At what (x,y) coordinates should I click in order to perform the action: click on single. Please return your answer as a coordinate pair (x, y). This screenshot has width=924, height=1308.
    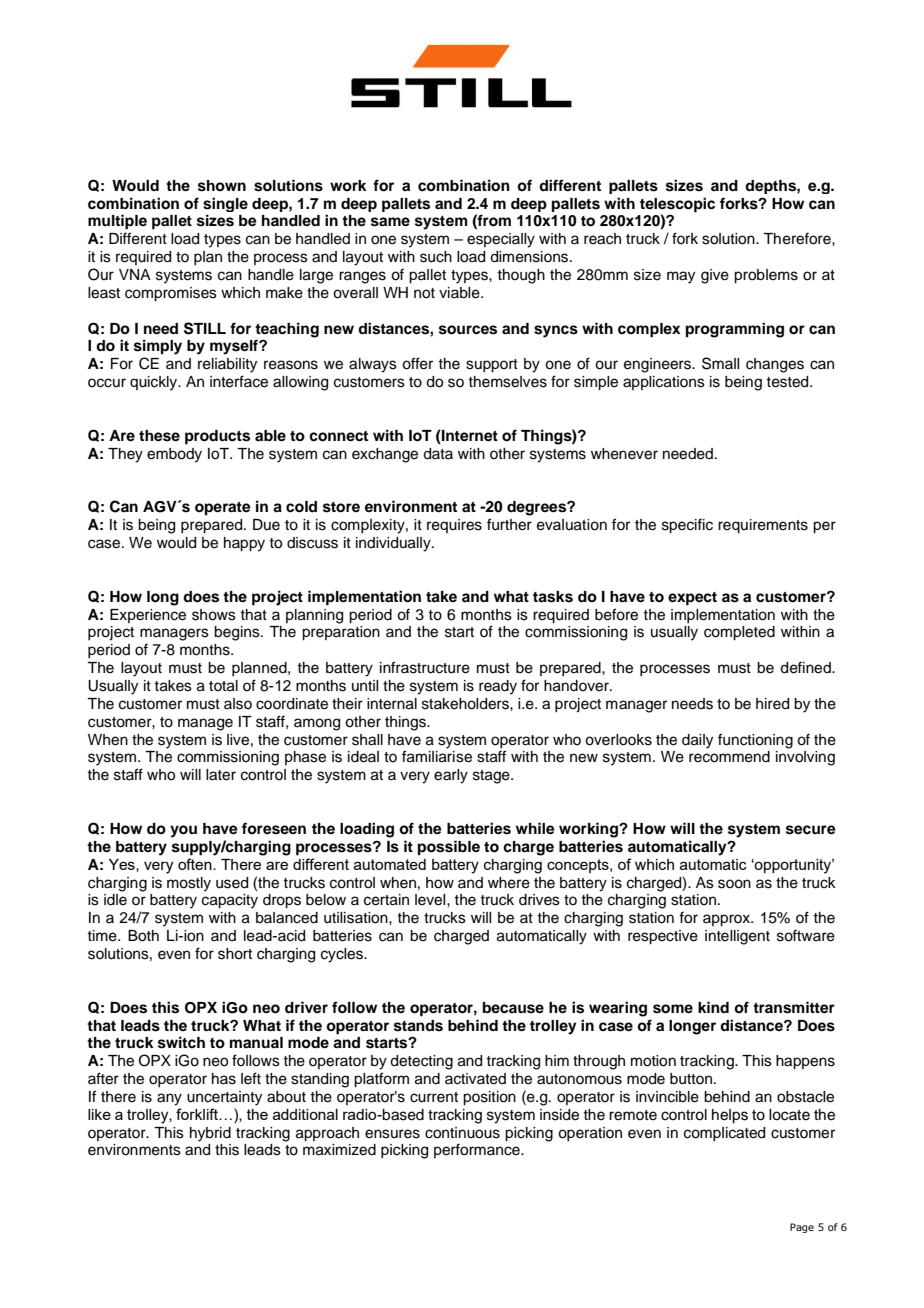
    Looking at the image, I should click on (225, 204).
